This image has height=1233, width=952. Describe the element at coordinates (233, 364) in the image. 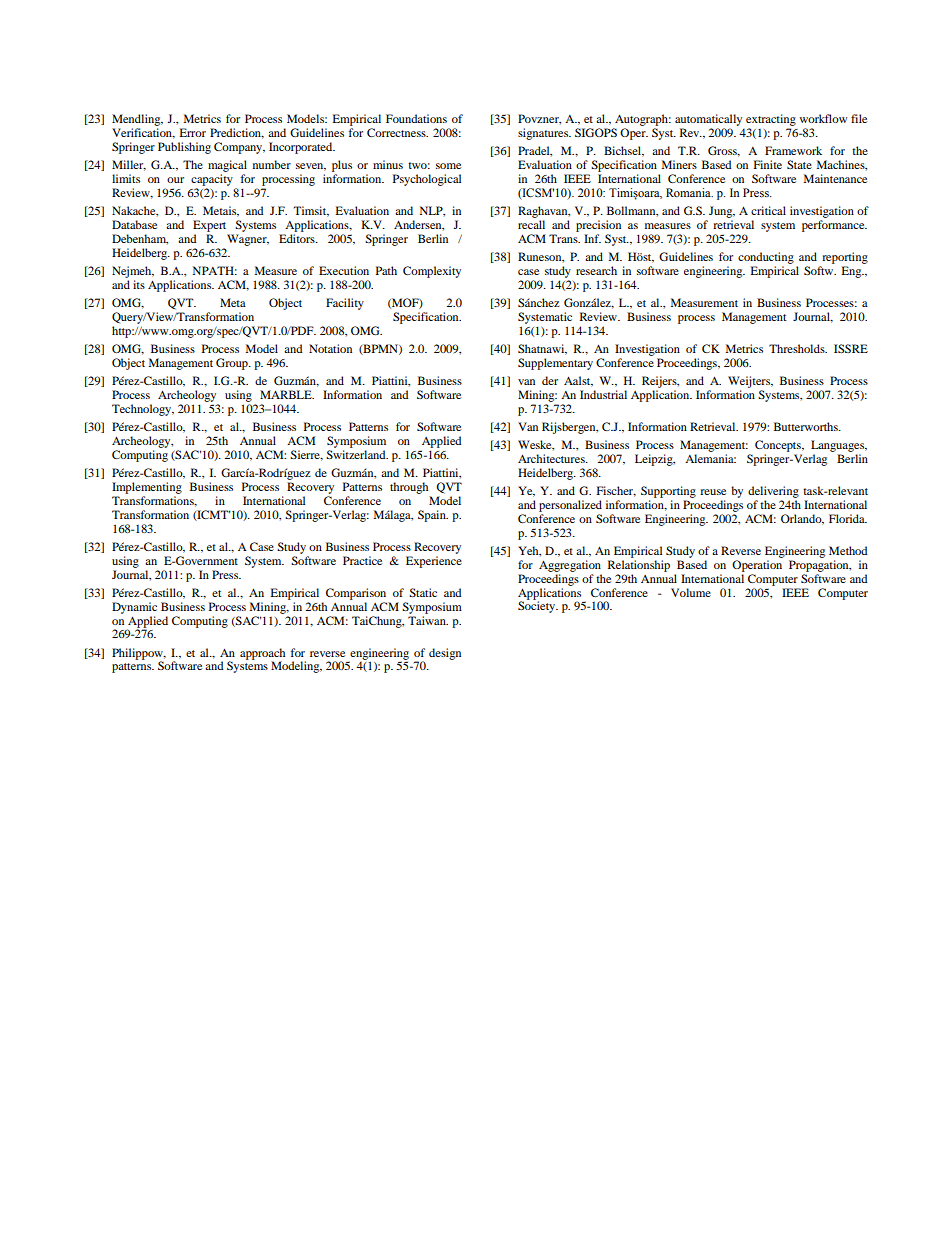

I see `Group` at that location.
